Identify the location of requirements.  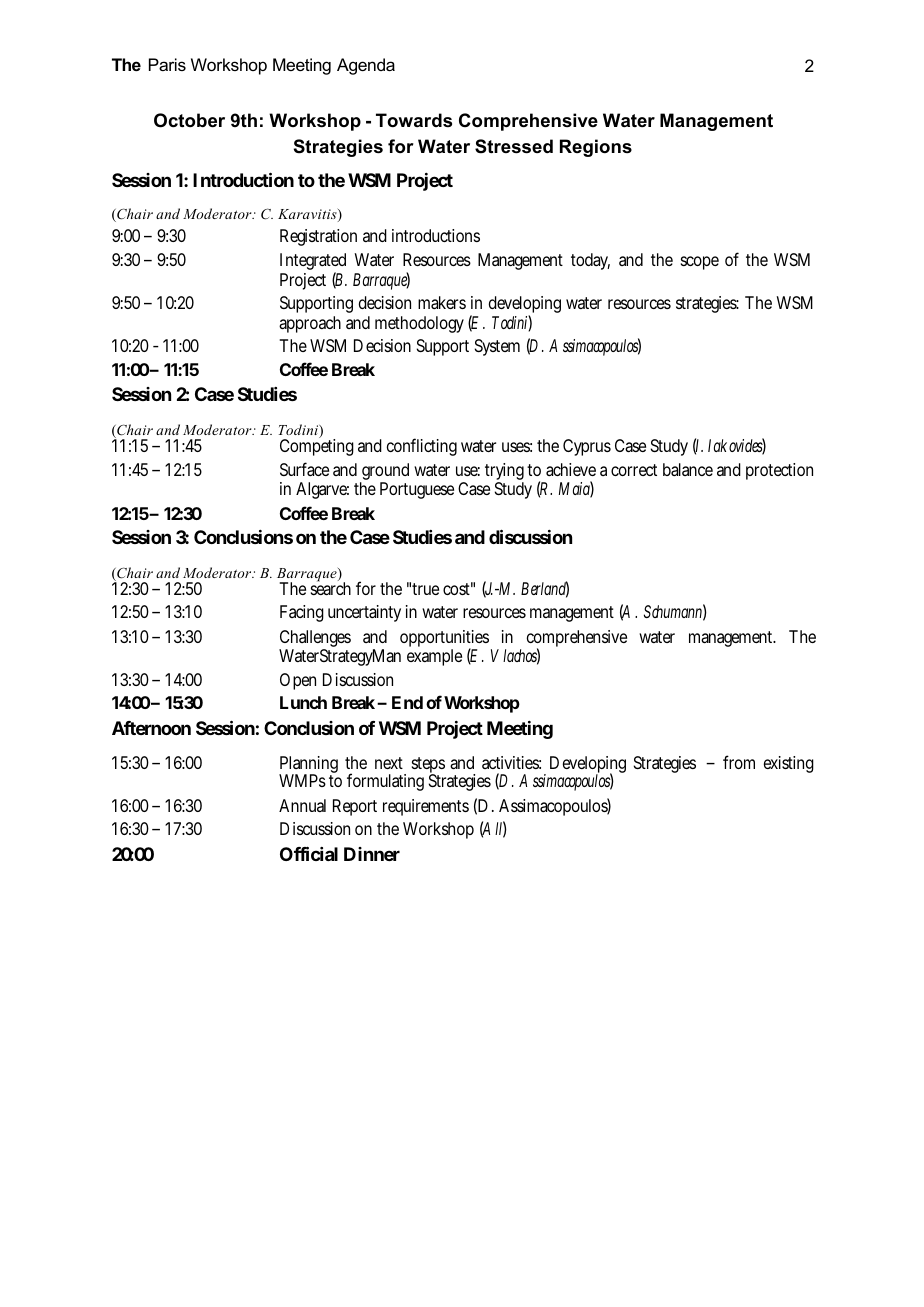
(426, 807).
